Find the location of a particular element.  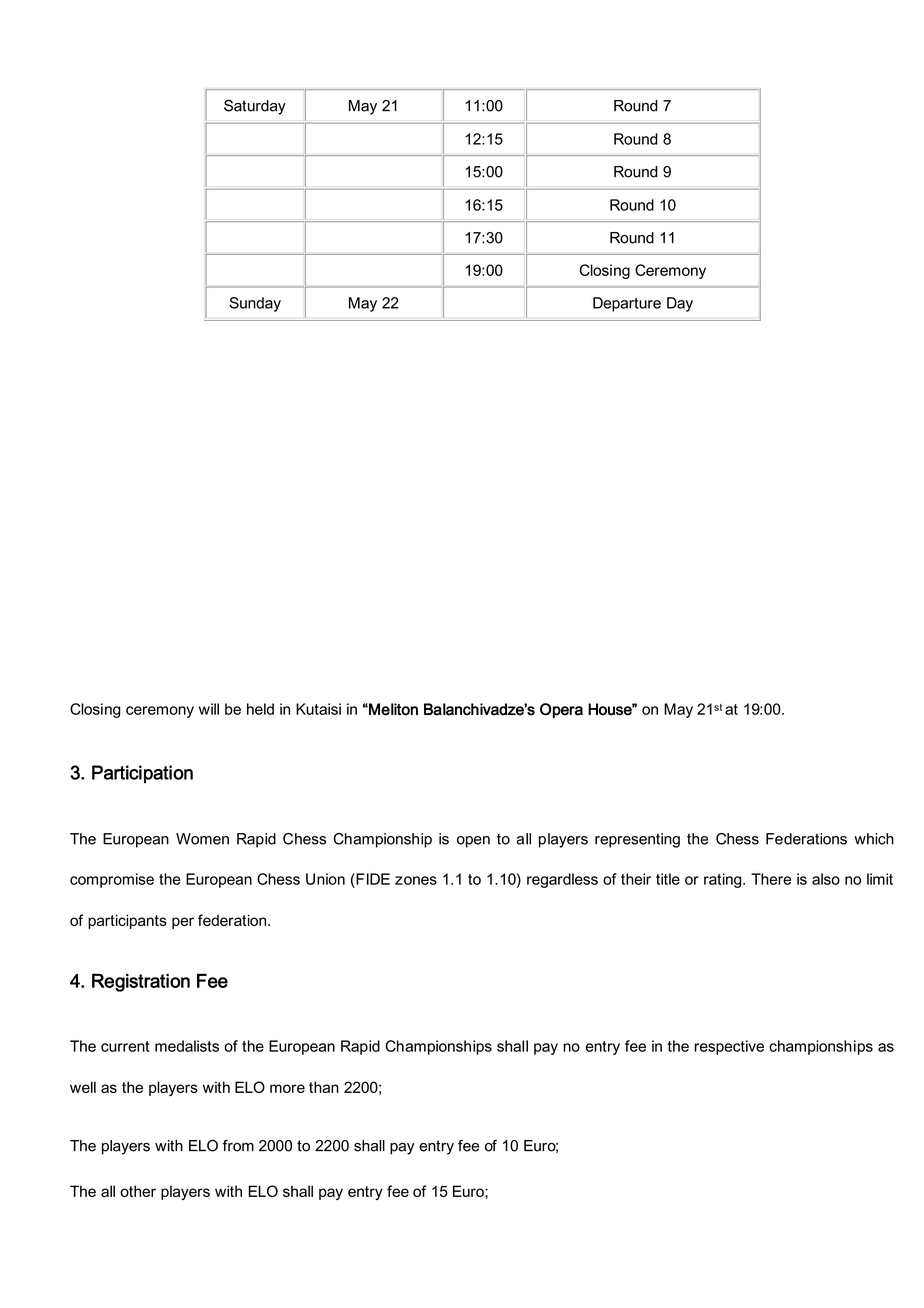

regardless is located at coordinates (562, 880).
